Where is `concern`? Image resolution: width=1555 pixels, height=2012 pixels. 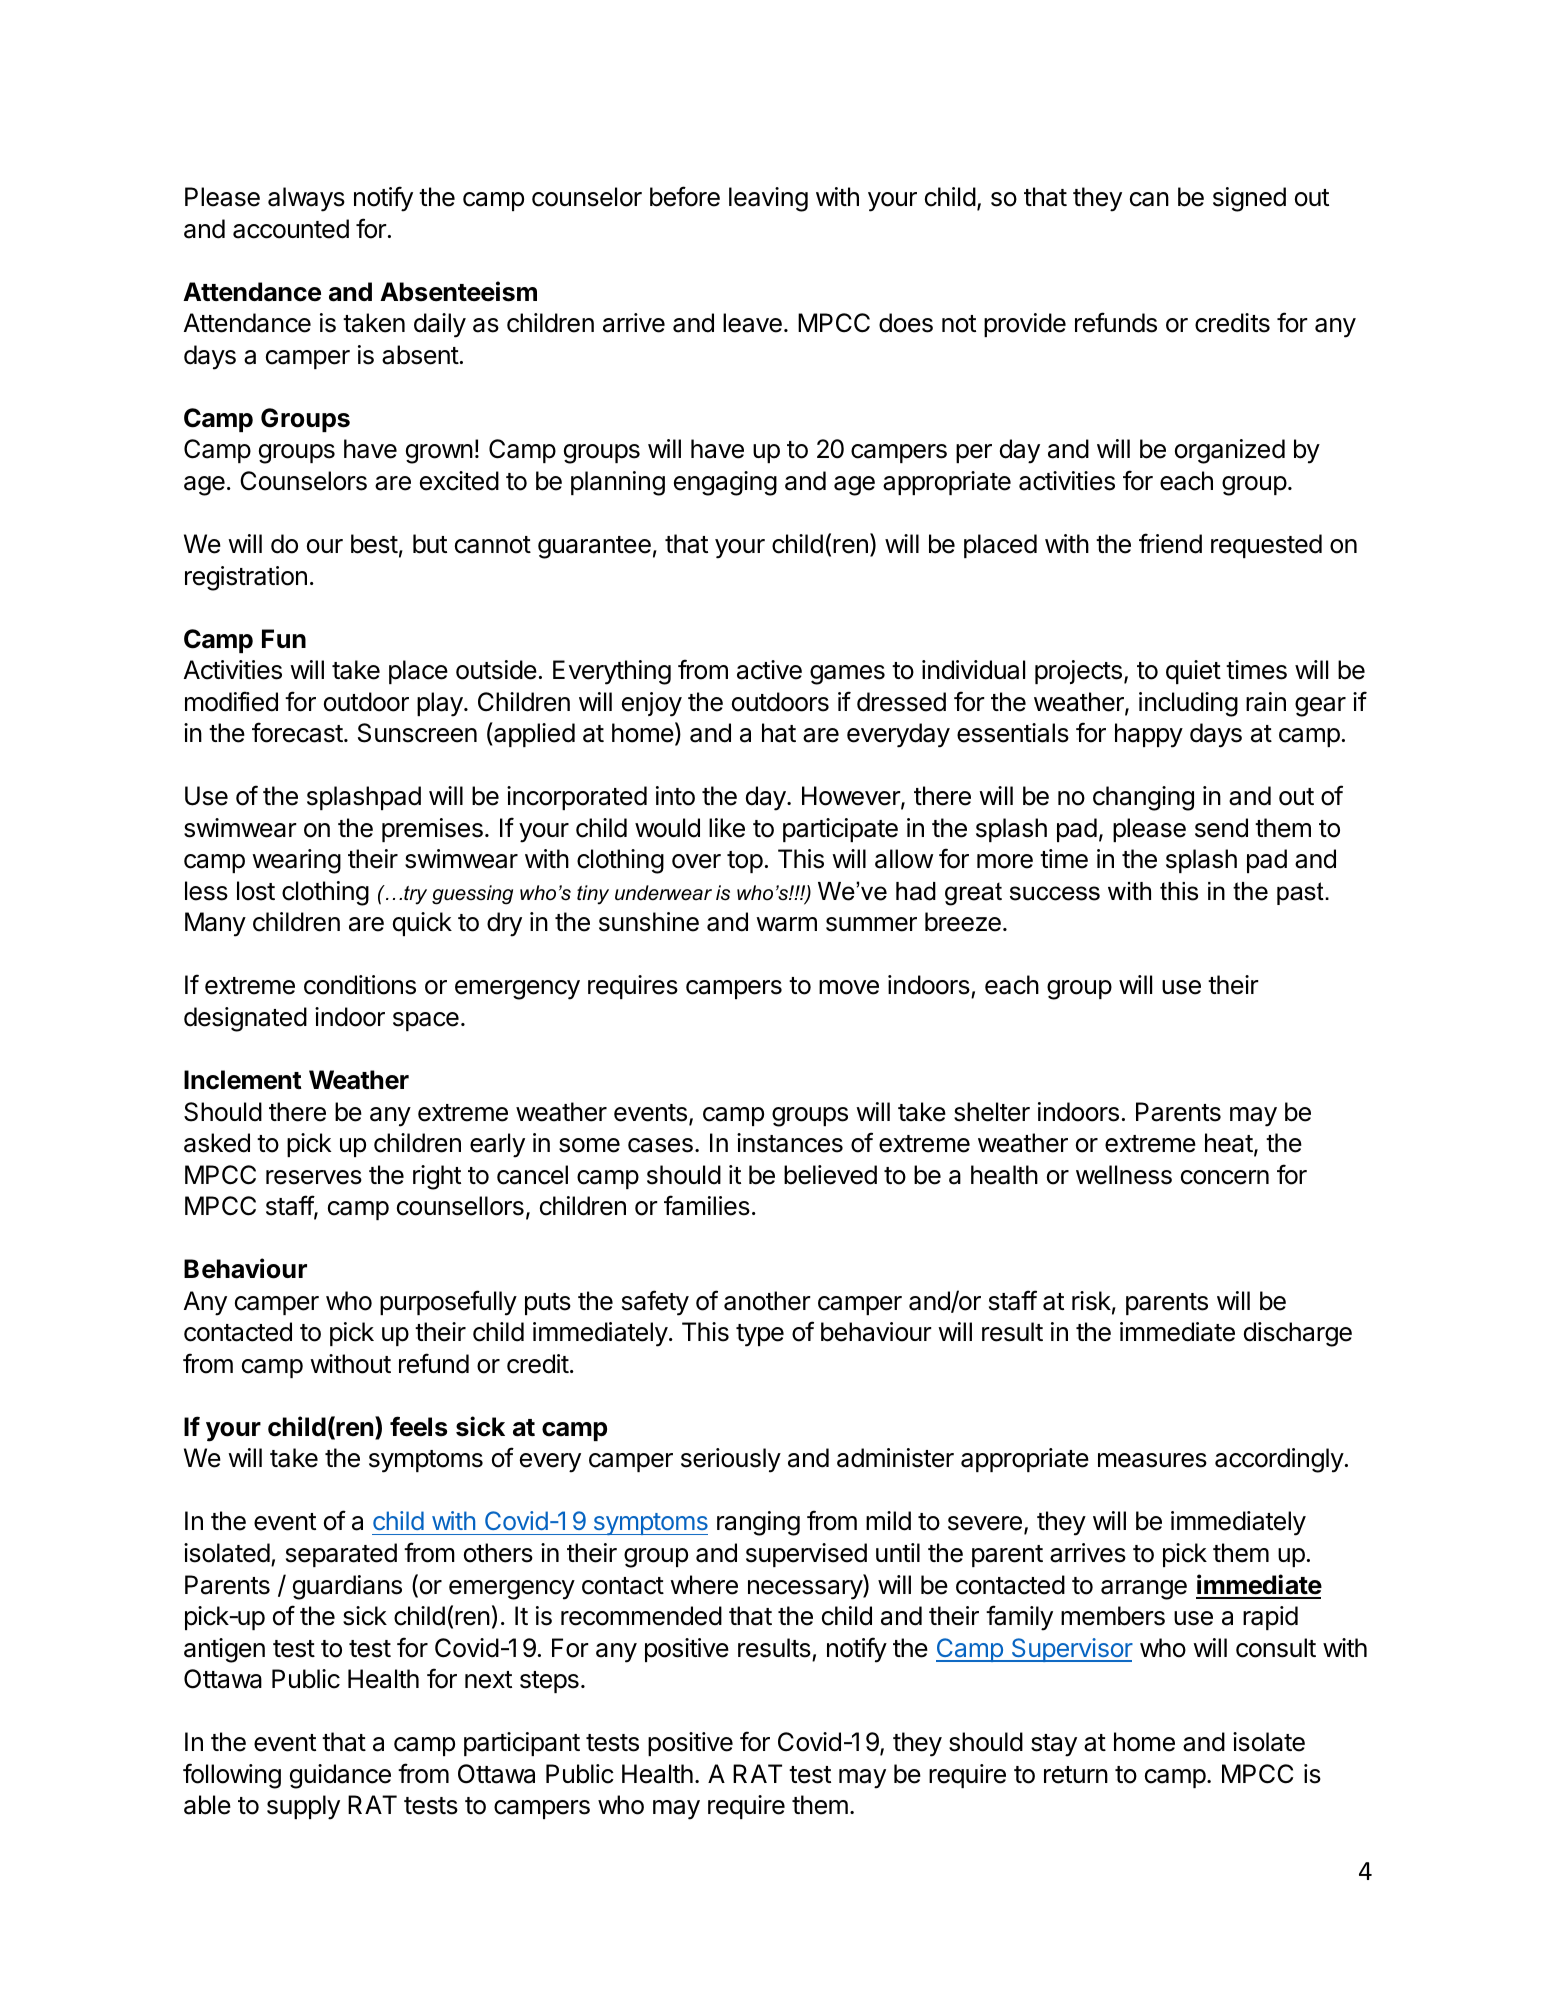
concern is located at coordinates (1225, 1177).
